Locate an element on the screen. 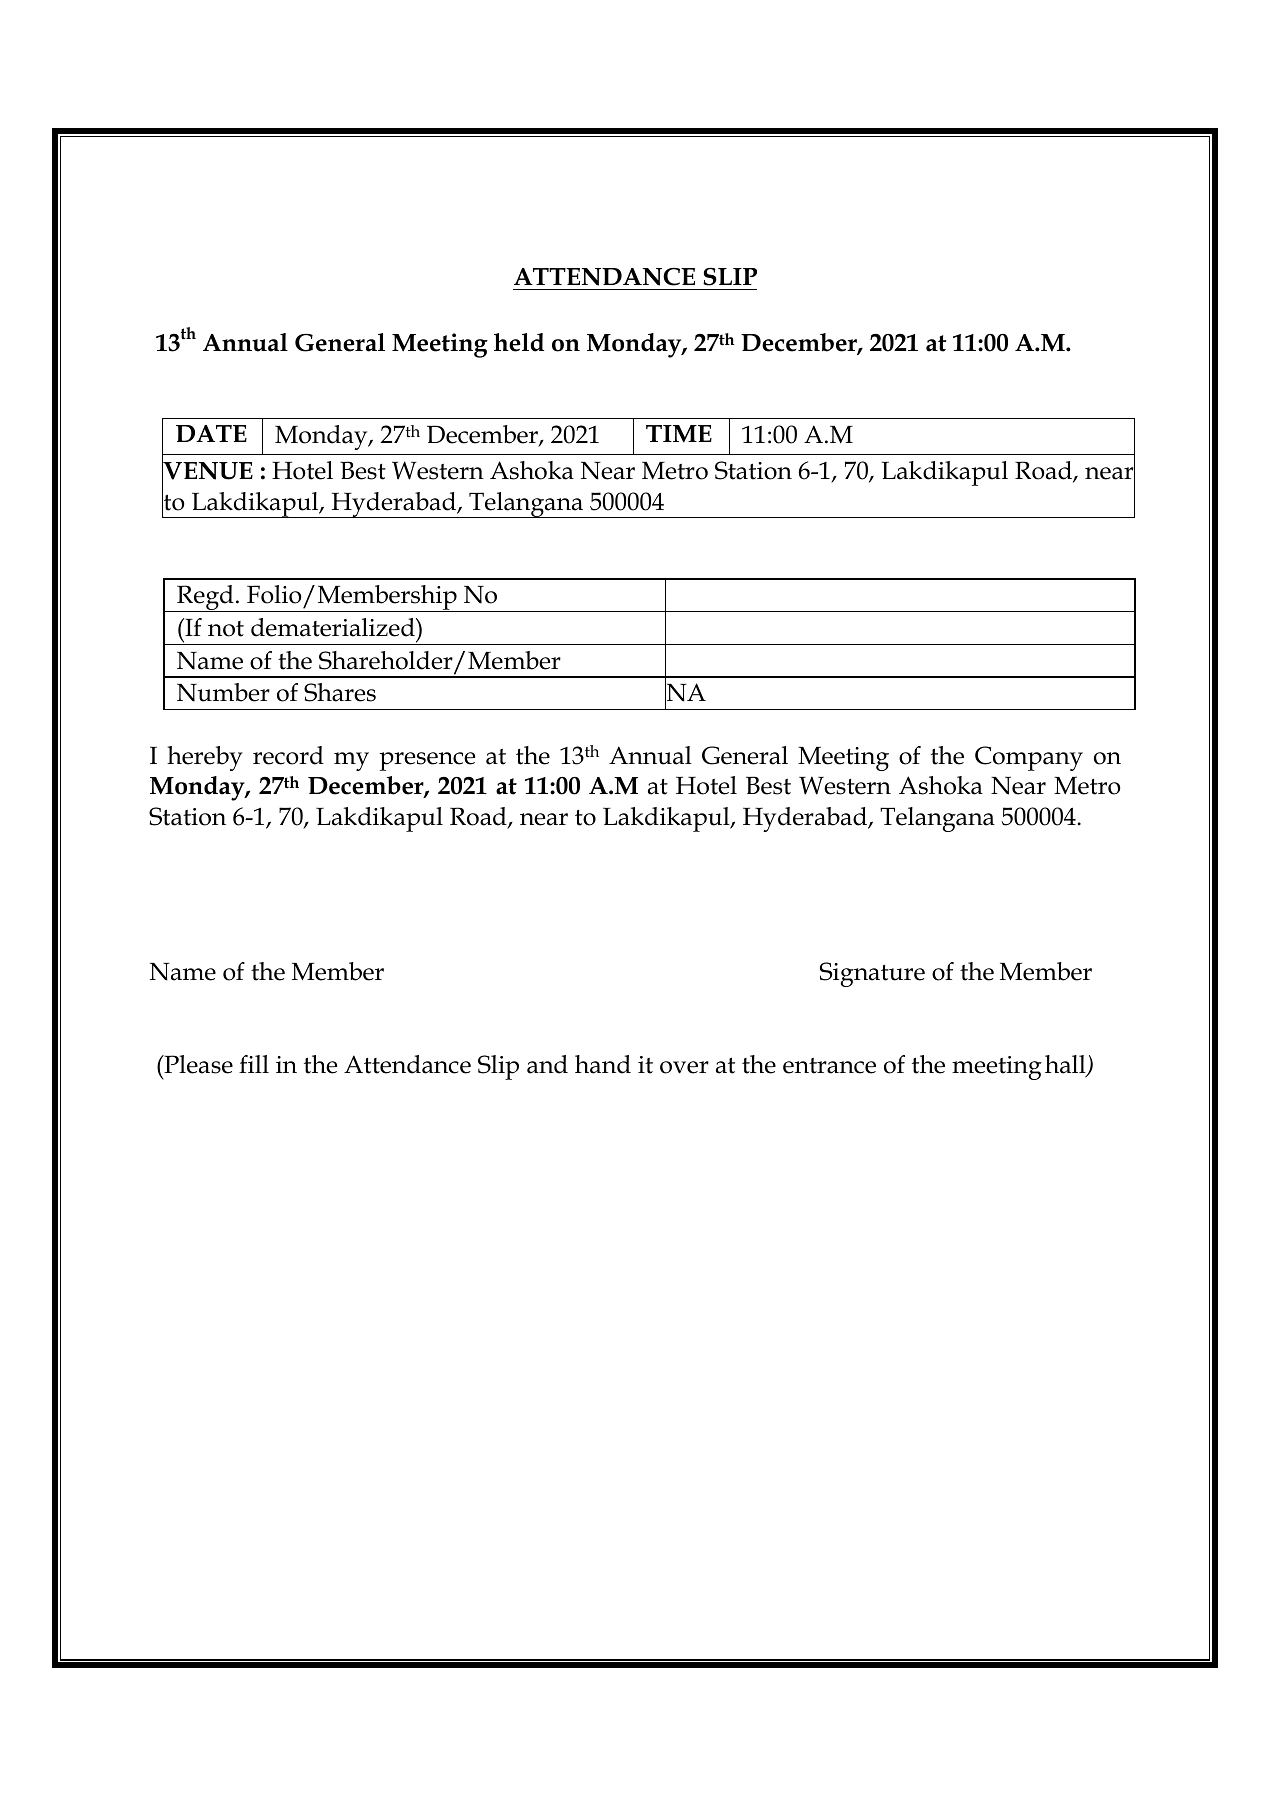 Image resolution: width=1270 pixels, height=1797 pixels. DATE is located at coordinates (211, 433).
